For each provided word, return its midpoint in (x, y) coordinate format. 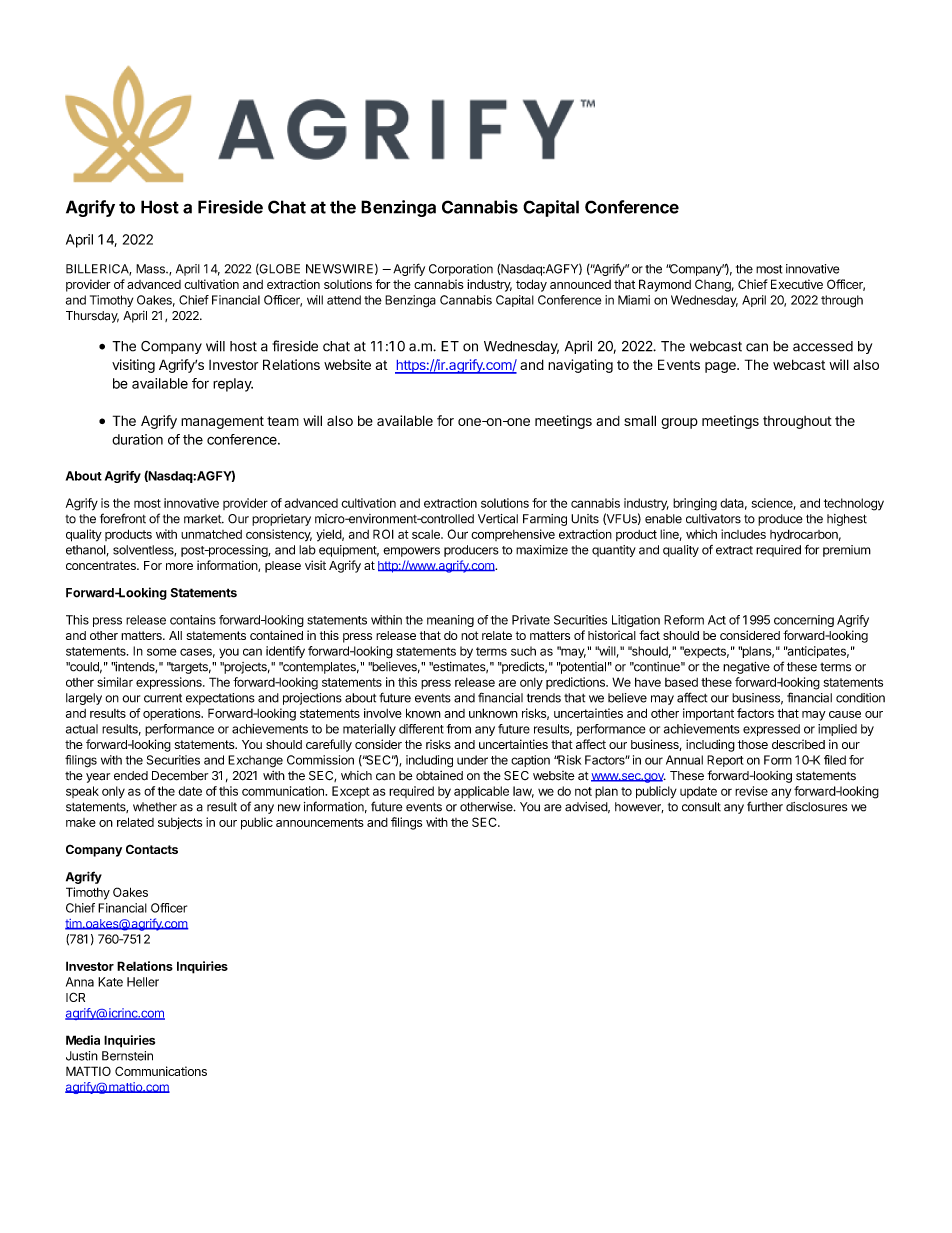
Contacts (152, 849)
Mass (151, 269)
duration (137, 439)
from (459, 729)
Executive (797, 284)
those (753, 744)
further (765, 806)
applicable (481, 792)
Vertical (498, 519)
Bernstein (127, 1056)
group (679, 423)
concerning (804, 621)
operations (173, 714)
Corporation (461, 270)
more (179, 566)
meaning (450, 621)
